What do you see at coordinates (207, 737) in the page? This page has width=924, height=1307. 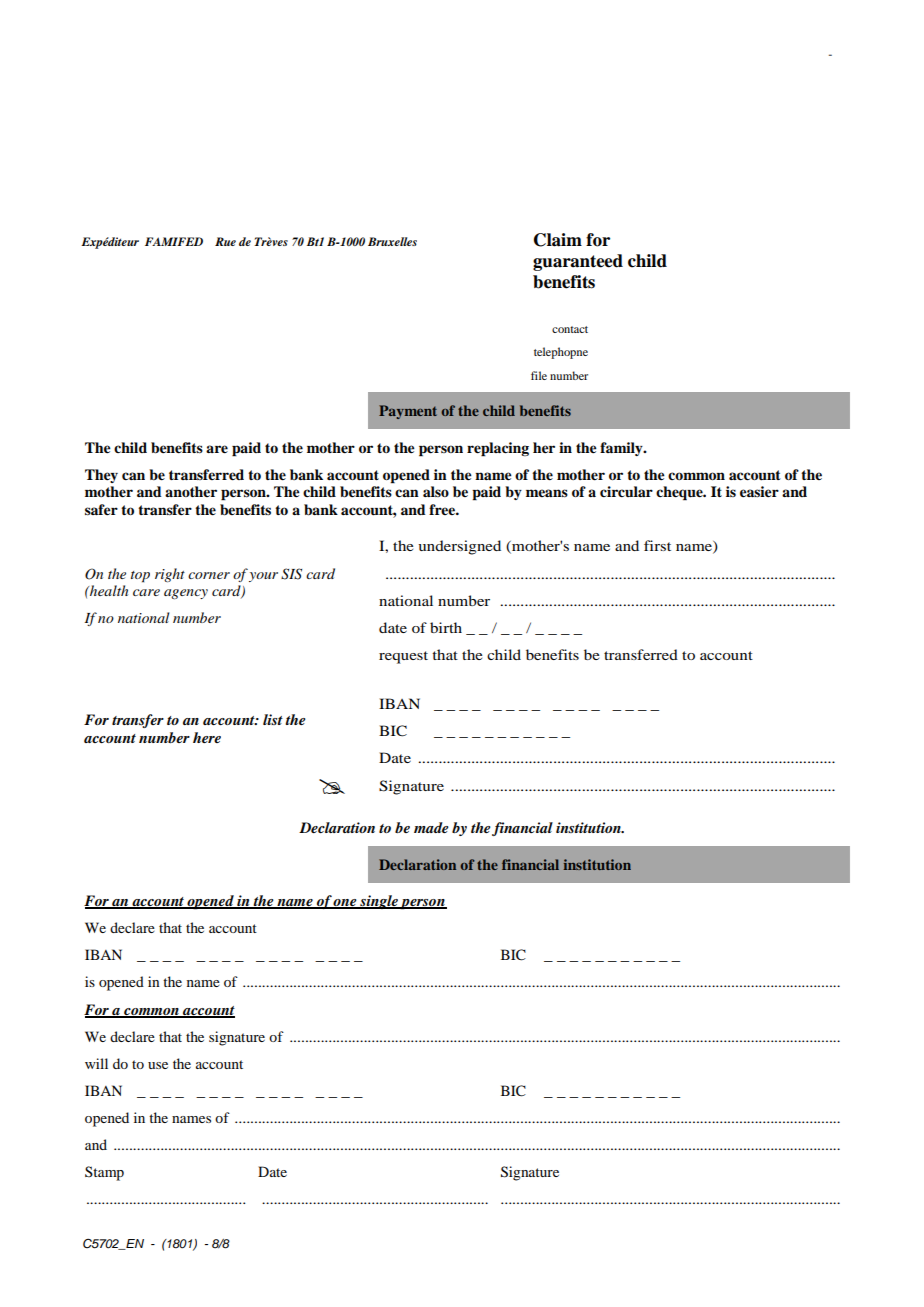 I see `here` at bounding box center [207, 737].
